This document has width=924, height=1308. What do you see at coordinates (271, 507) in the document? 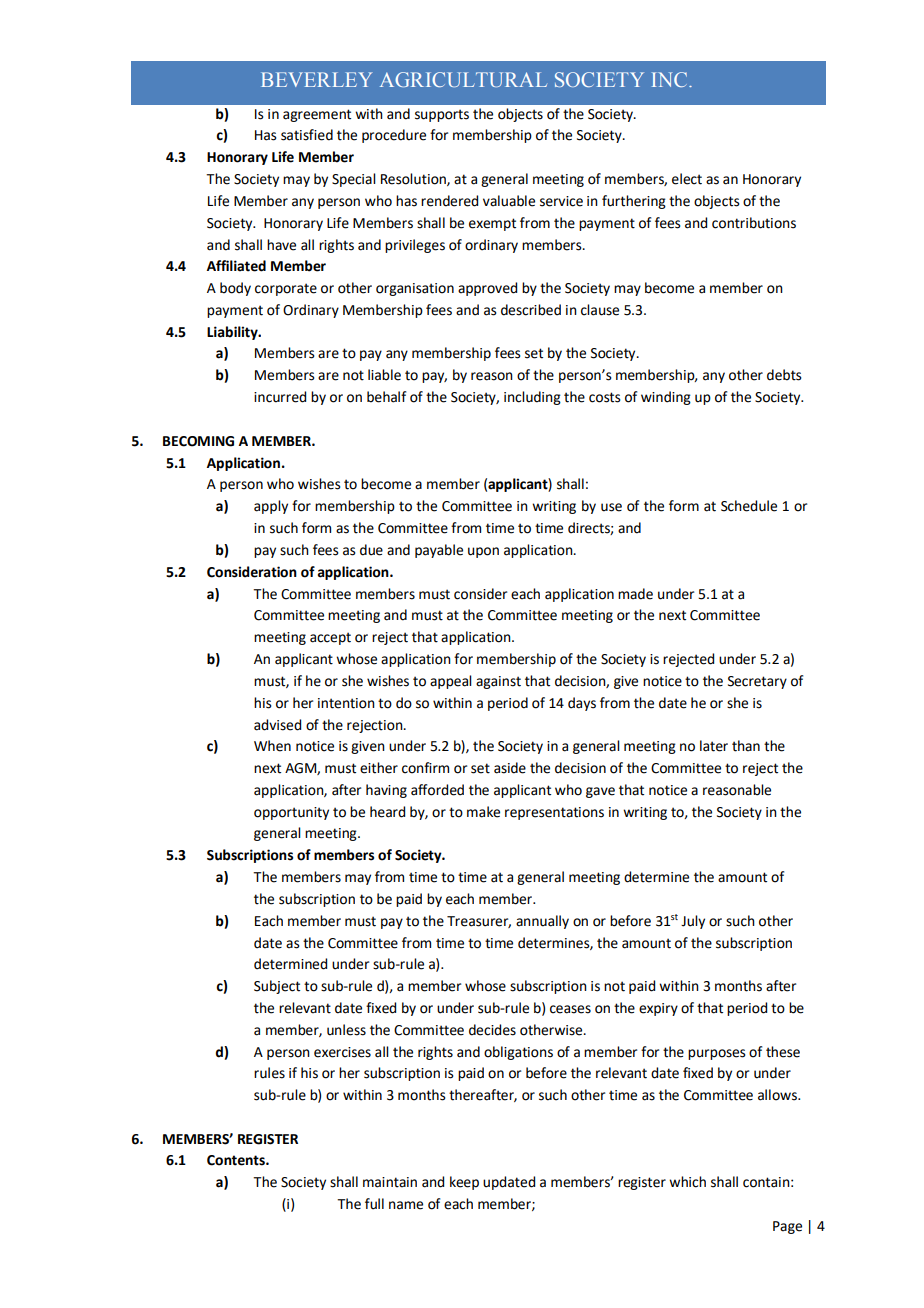
I see `apply` at bounding box center [271, 507].
